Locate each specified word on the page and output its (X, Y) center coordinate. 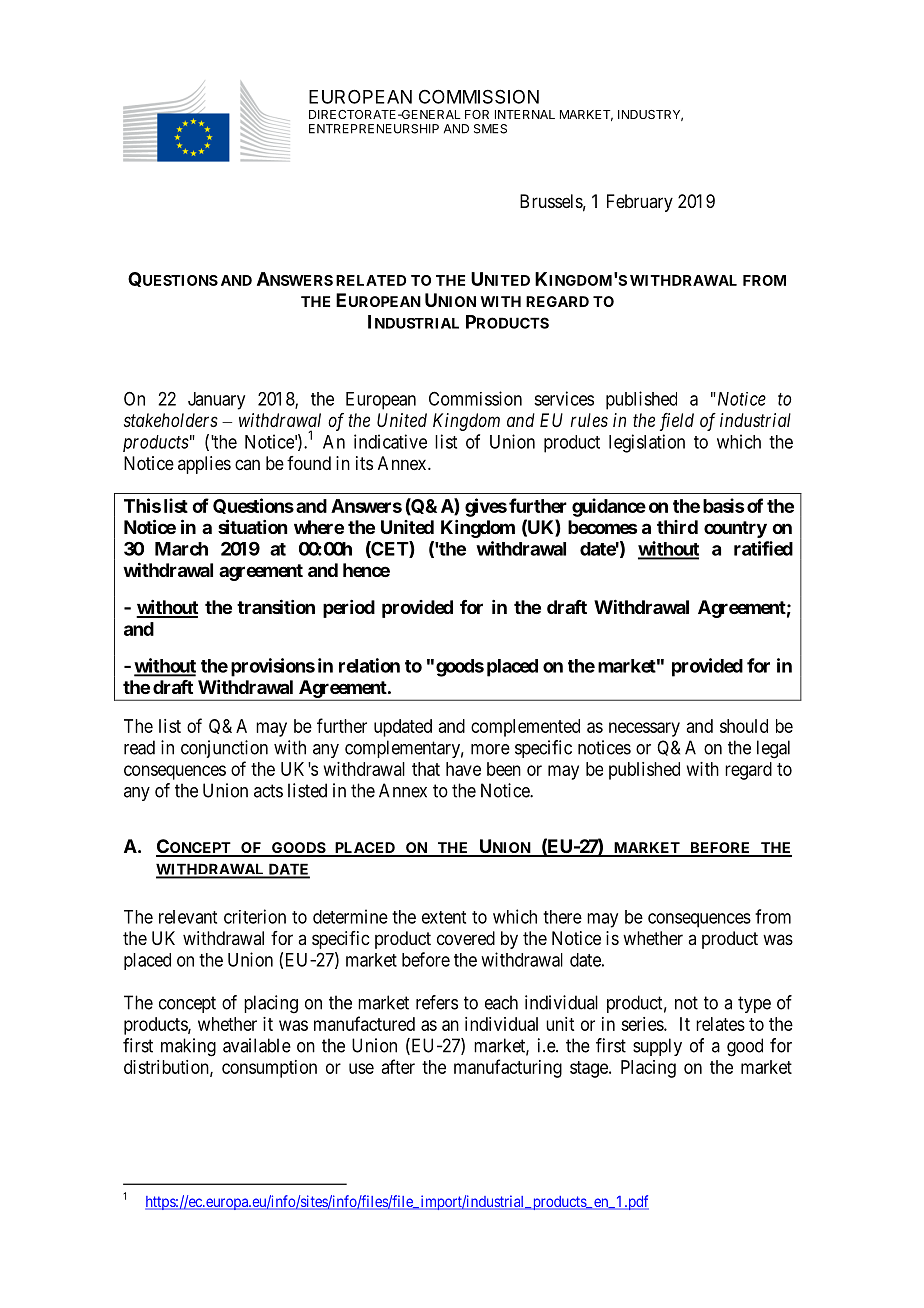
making (188, 1047)
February (640, 203)
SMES (490, 129)
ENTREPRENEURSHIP (374, 129)
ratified (763, 548)
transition (276, 606)
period (349, 609)
